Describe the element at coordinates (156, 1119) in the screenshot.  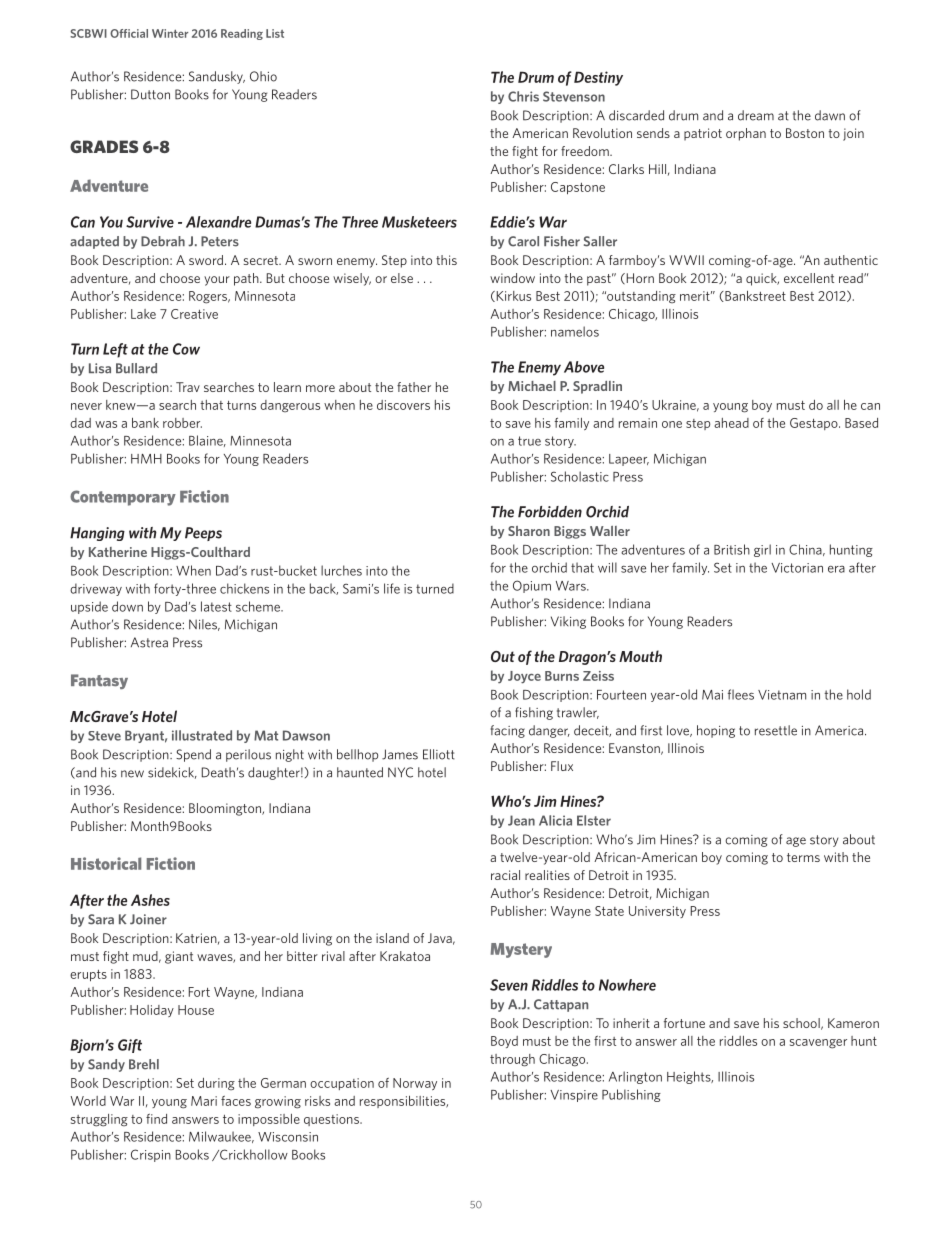
I see `find` at that location.
